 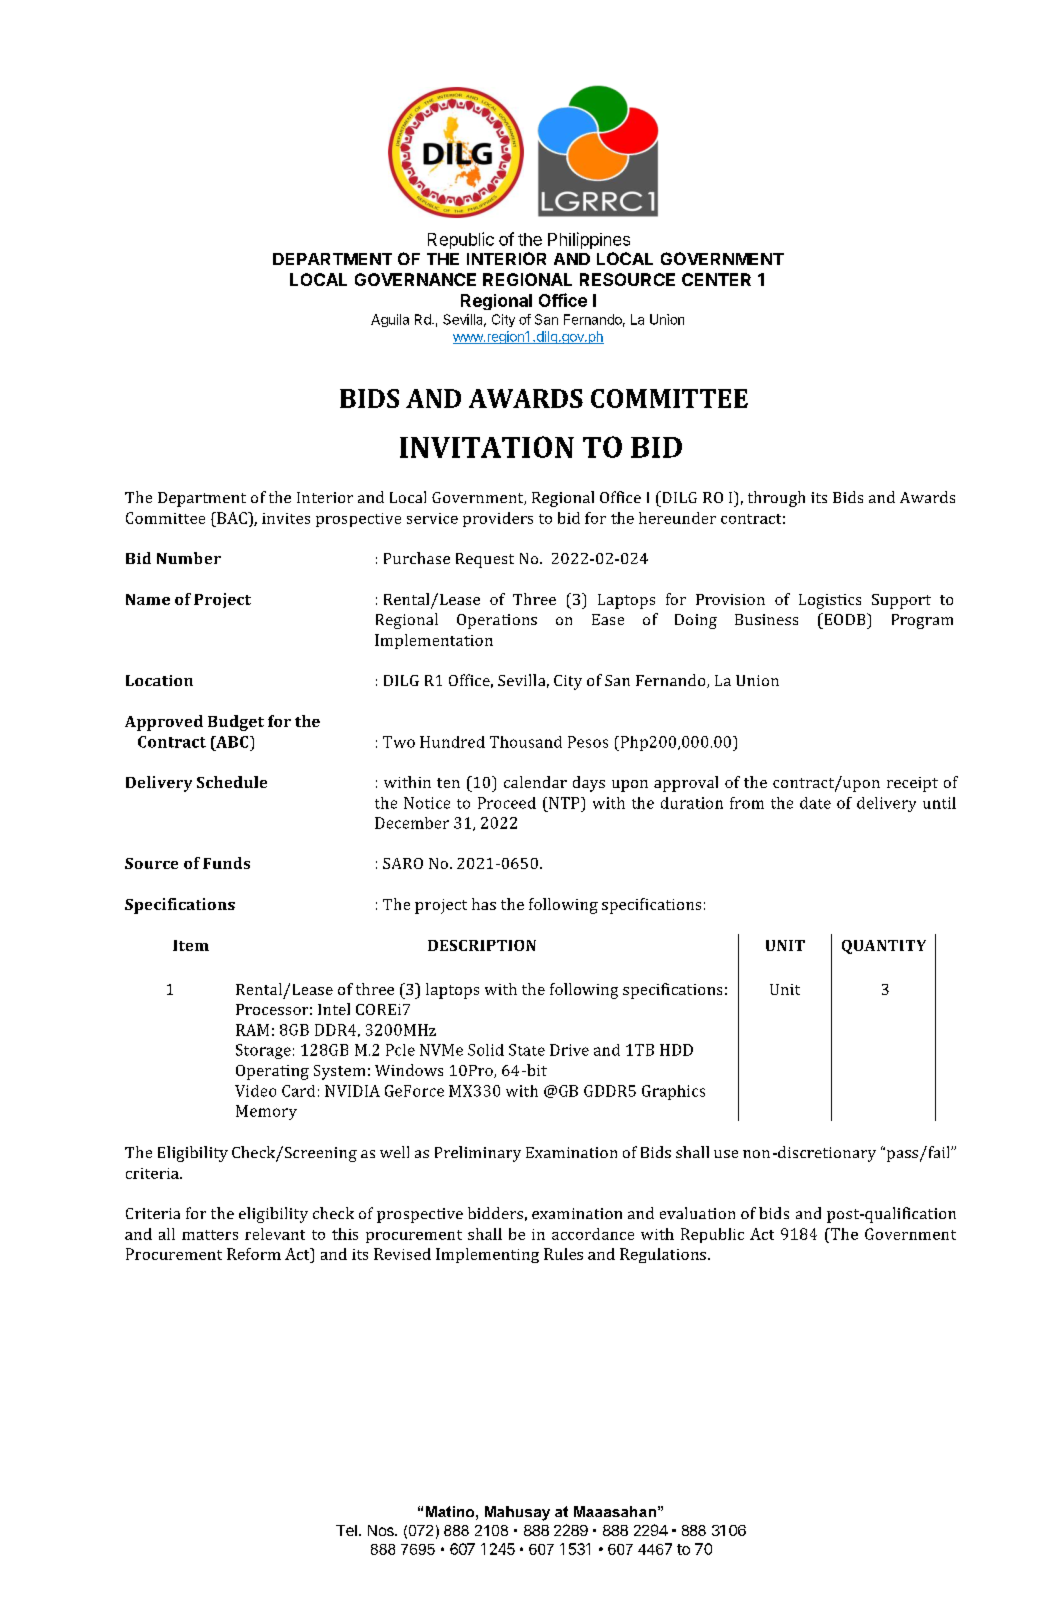 What do you see at coordinates (236, 723) in the document?
I see `Budget` at bounding box center [236, 723].
